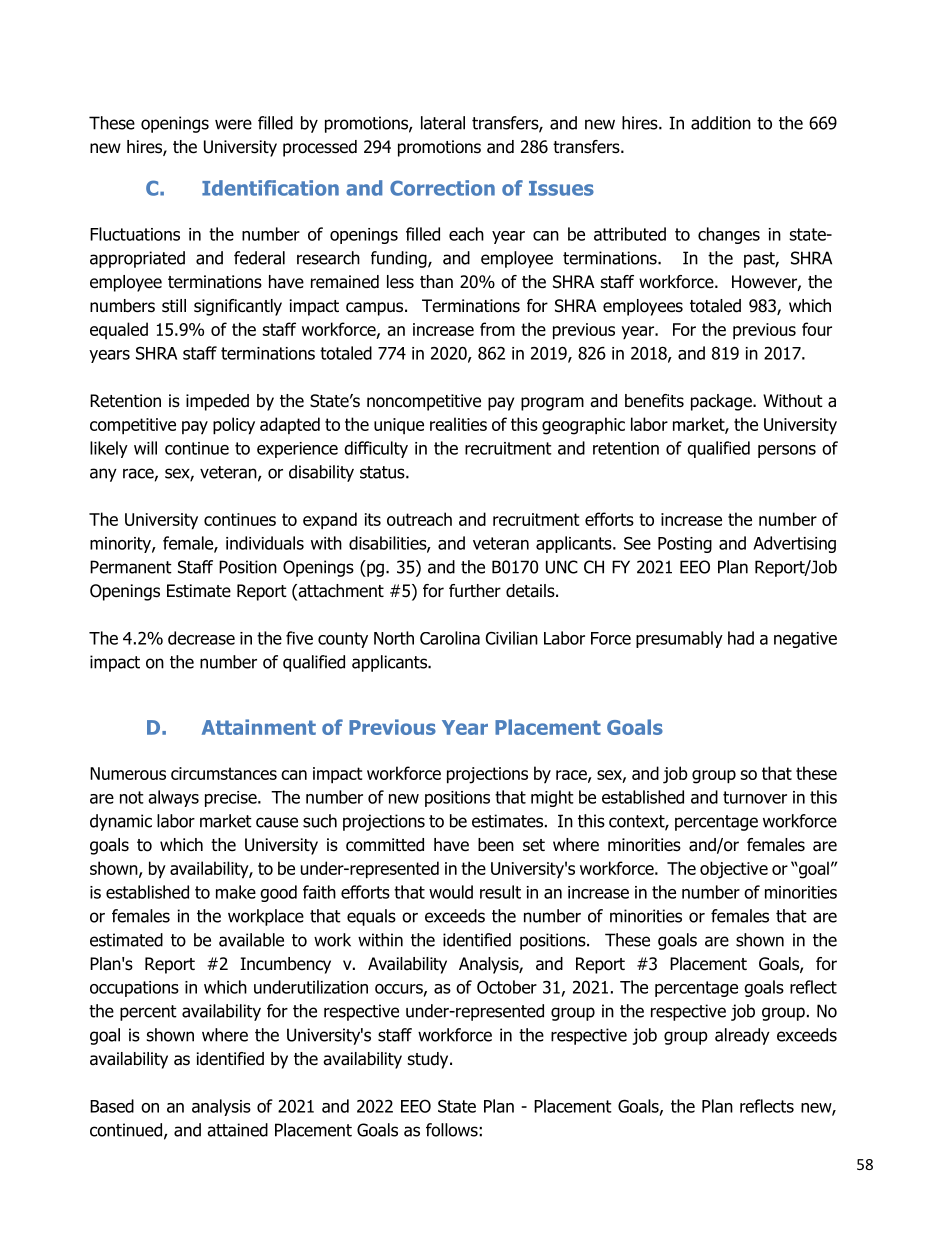 The height and width of the screenshot is (1233, 952). I want to click on will, so click(145, 448).
